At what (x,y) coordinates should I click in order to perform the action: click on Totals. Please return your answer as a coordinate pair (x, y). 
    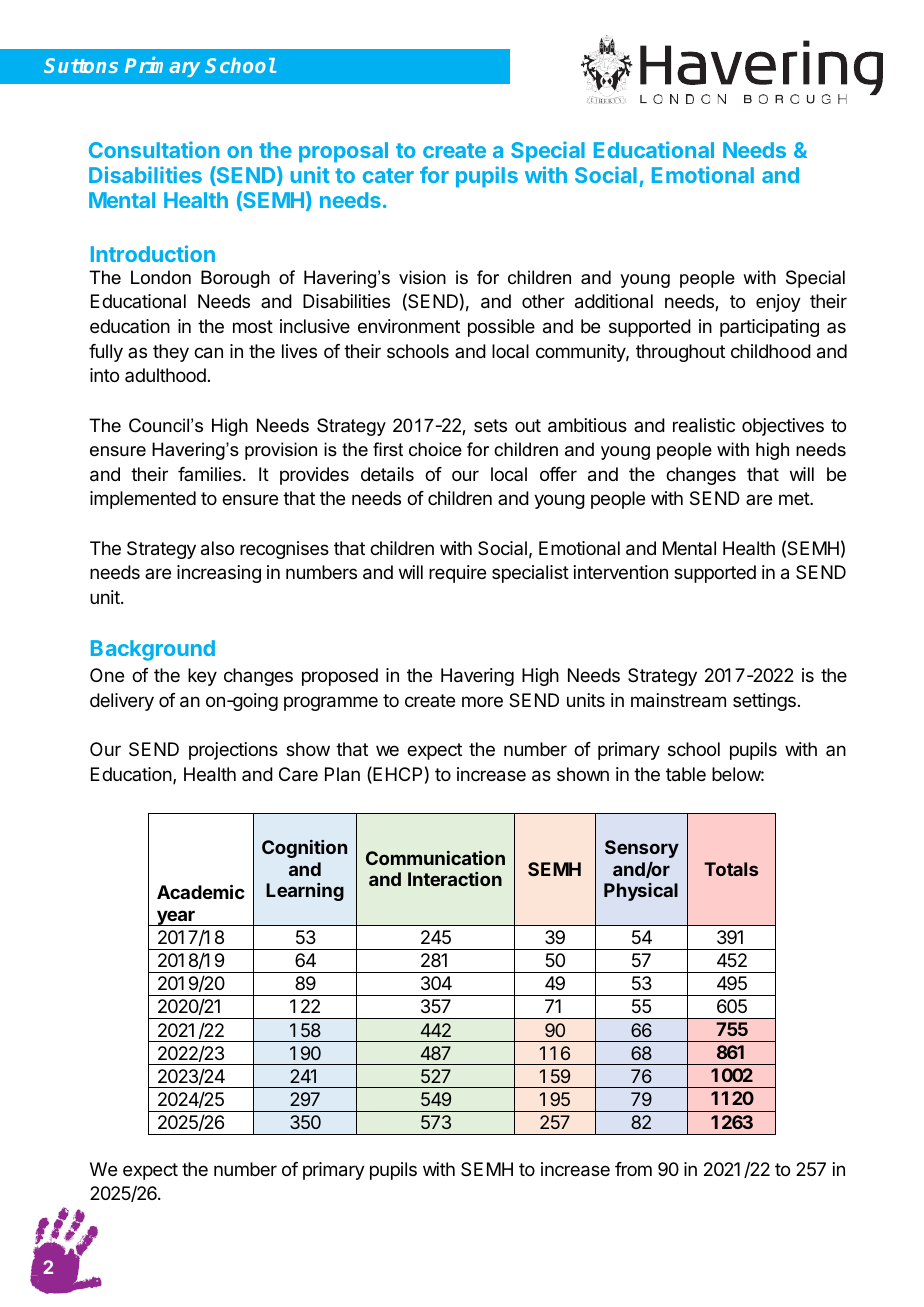
    Looking at the image, I should click on (731, 869).
